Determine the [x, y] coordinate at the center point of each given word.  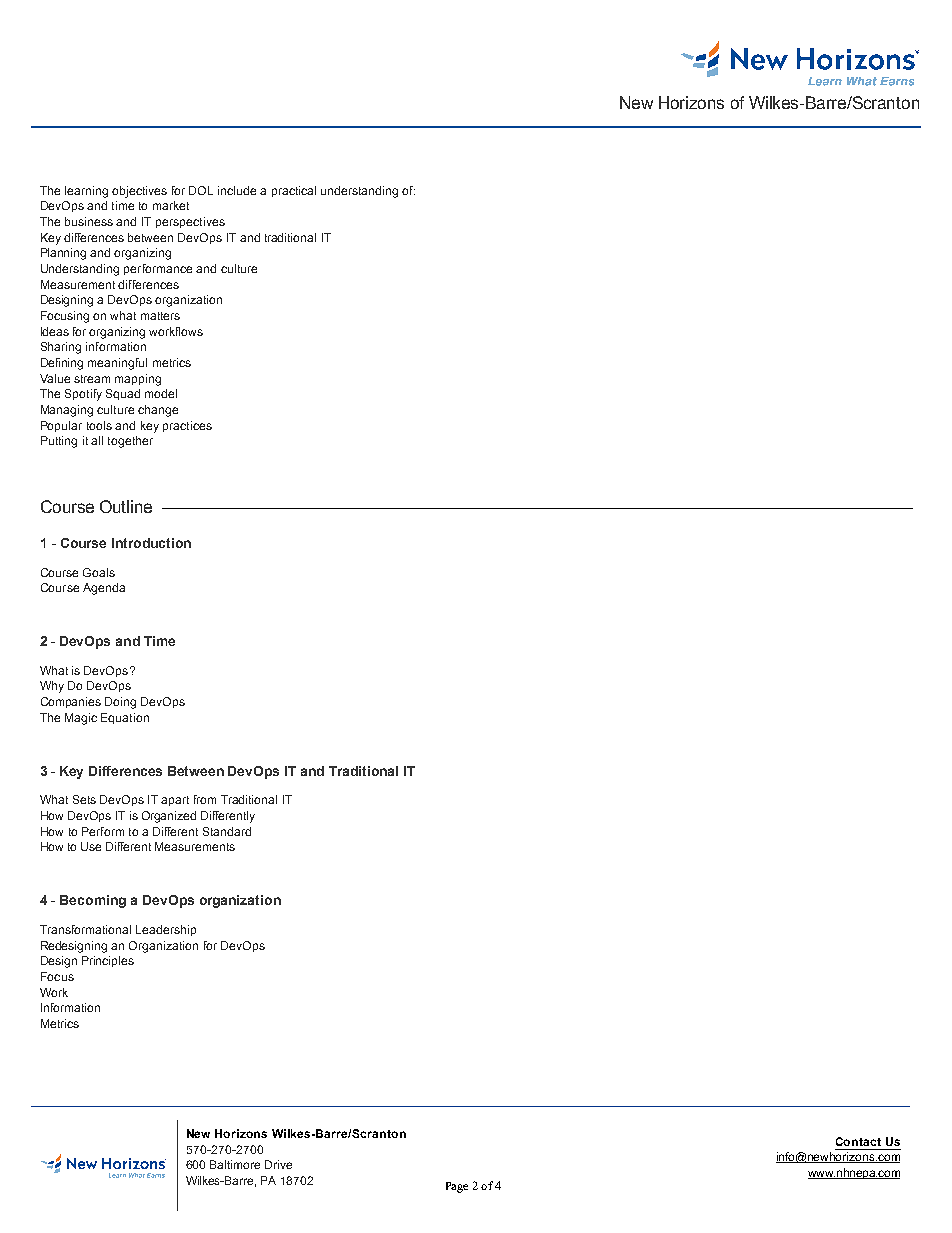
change [158, 411]
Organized [169, 817]
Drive [278, 1164]
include [237, 190]
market [171, 205]
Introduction [151, 543]
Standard [227, 831]
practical [294, 191]
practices [187, 426]
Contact [858, 1141]
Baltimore [235, 1164]
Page [457, 1187]
